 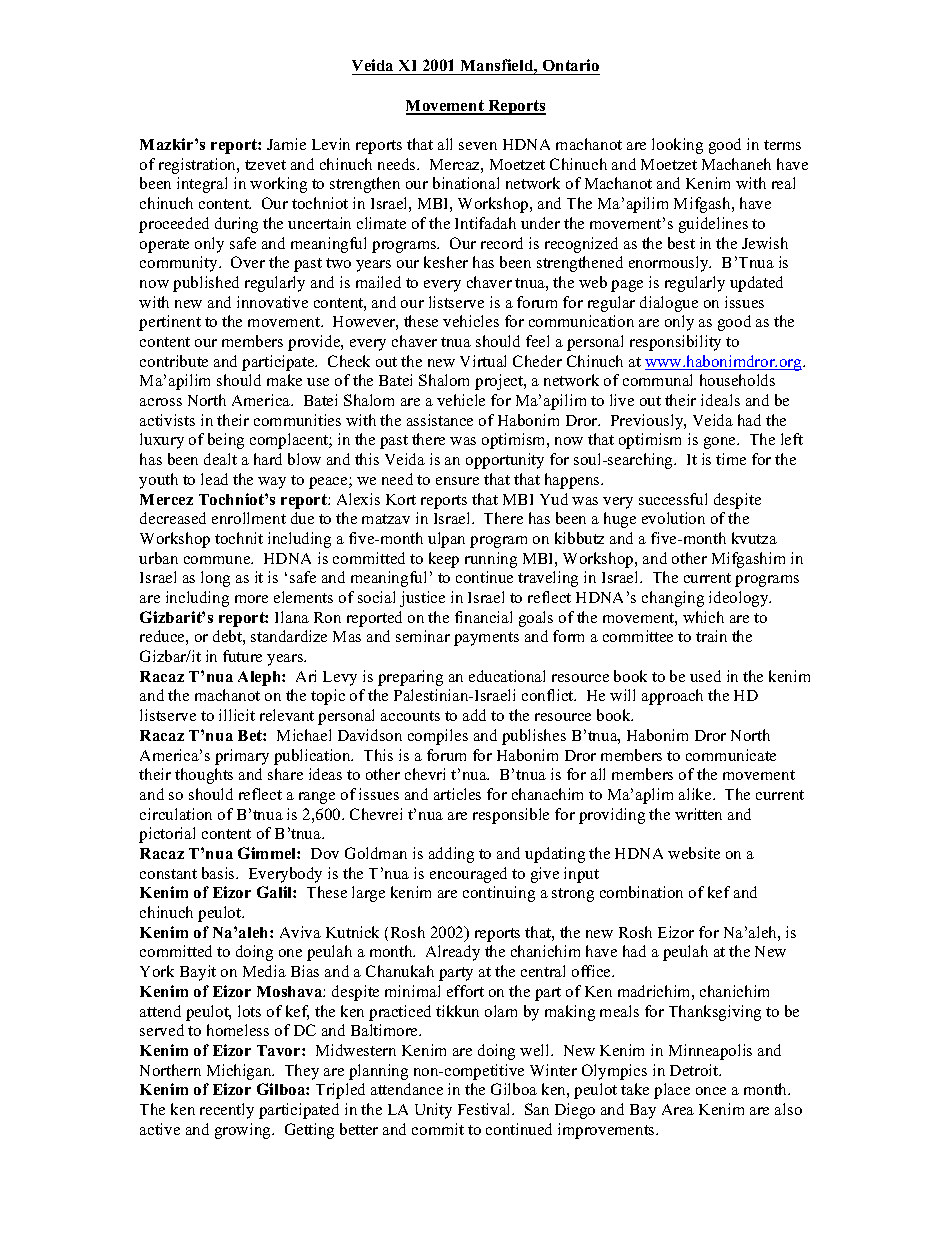 I want to click on Virtual, so click(x=483, y=361).
